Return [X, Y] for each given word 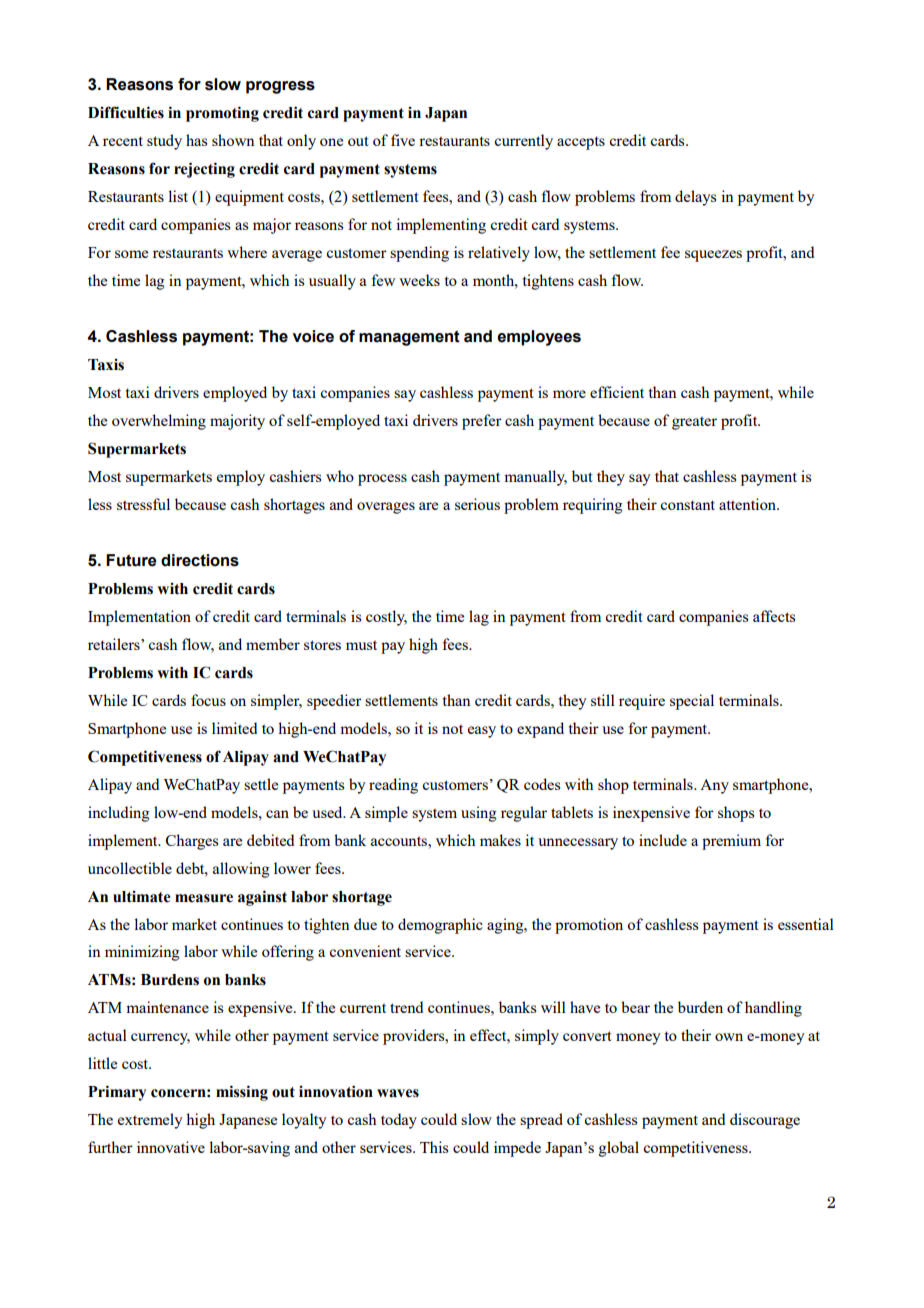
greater [694, 423]
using [479, 814]
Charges [192, 842]
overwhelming [159, 422]
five [403, 140]
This [434, 1147]
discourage [765, 1121]
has [196, 140]
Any [714, 786]
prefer [482, 422]
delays [695, 198]
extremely [150, 1121]
